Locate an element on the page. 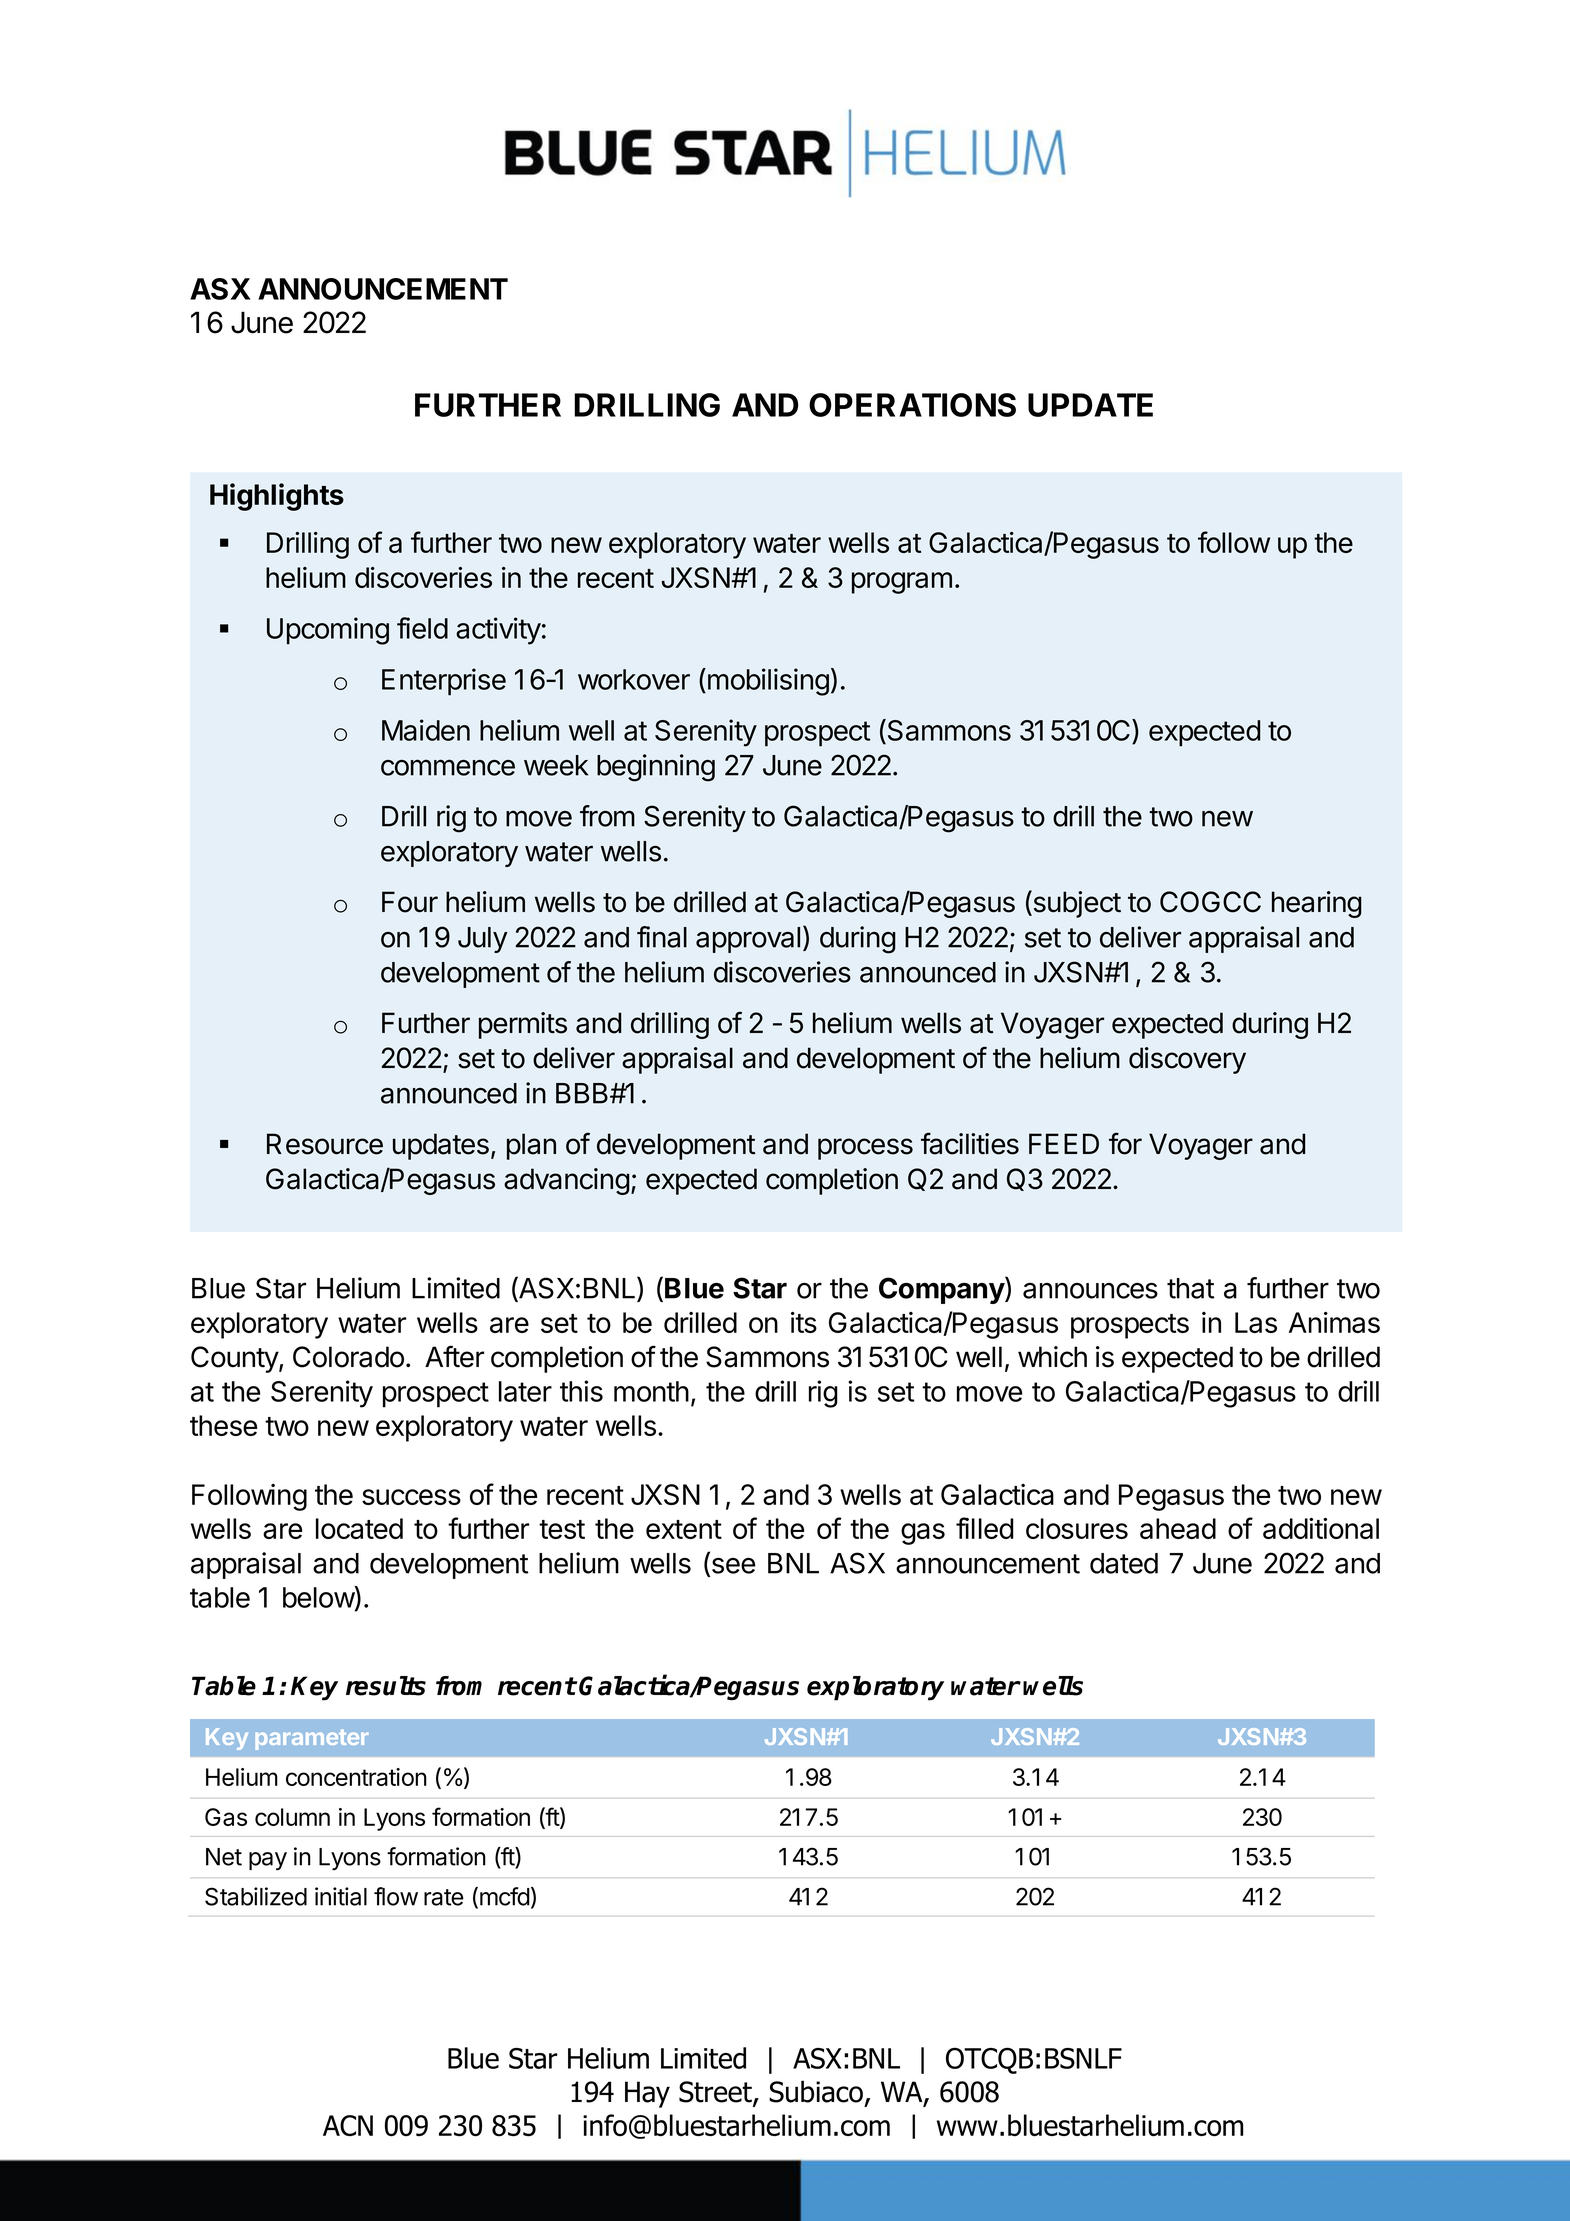 This document has height=2221, width=1570. ahead is located at coordinates (1178, 1528).
